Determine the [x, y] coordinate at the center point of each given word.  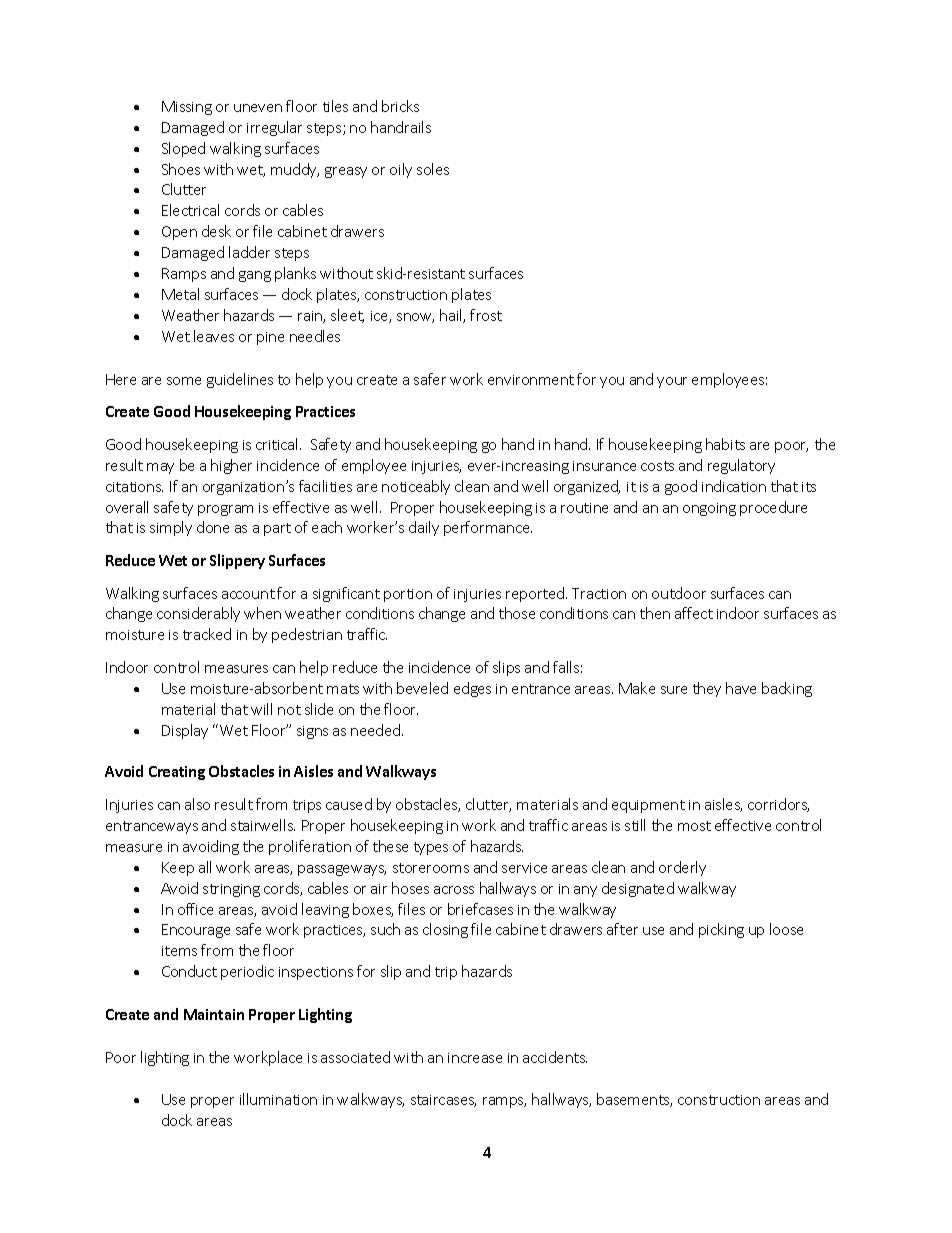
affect [694, 613]
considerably [198, 614]
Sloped [183, 149]
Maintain [214, 1014]
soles [433, 169]
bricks [400, 106]
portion [408, 595]
